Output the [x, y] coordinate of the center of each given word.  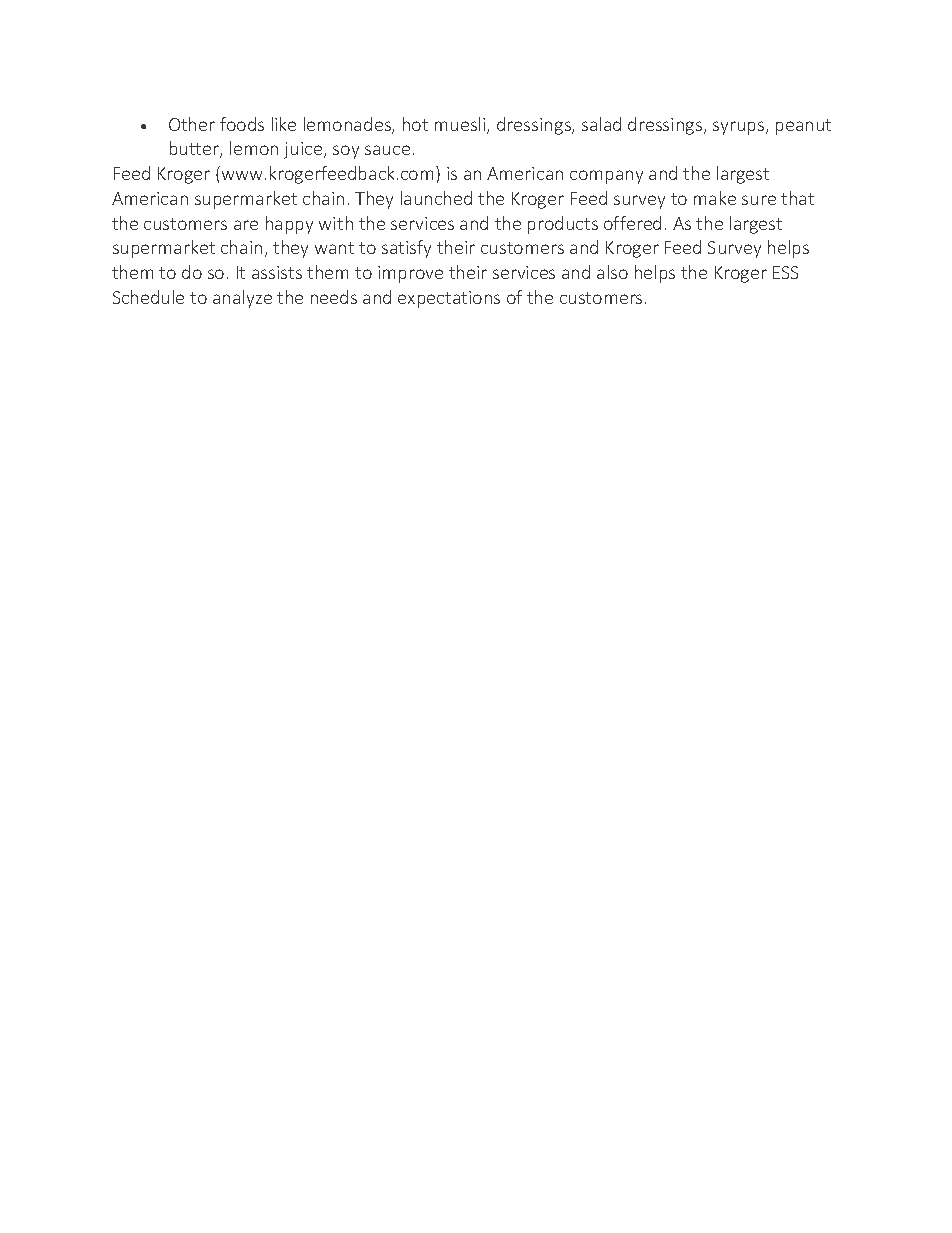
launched [436, 198]
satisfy [406, 249]
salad [601, 124]
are [246, 225]
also [612, 272]
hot [415, 124]
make [715, 198]
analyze [242, 299]
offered [632, 223]
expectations [449, 299]
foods [242, 124]
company [606, 177]
